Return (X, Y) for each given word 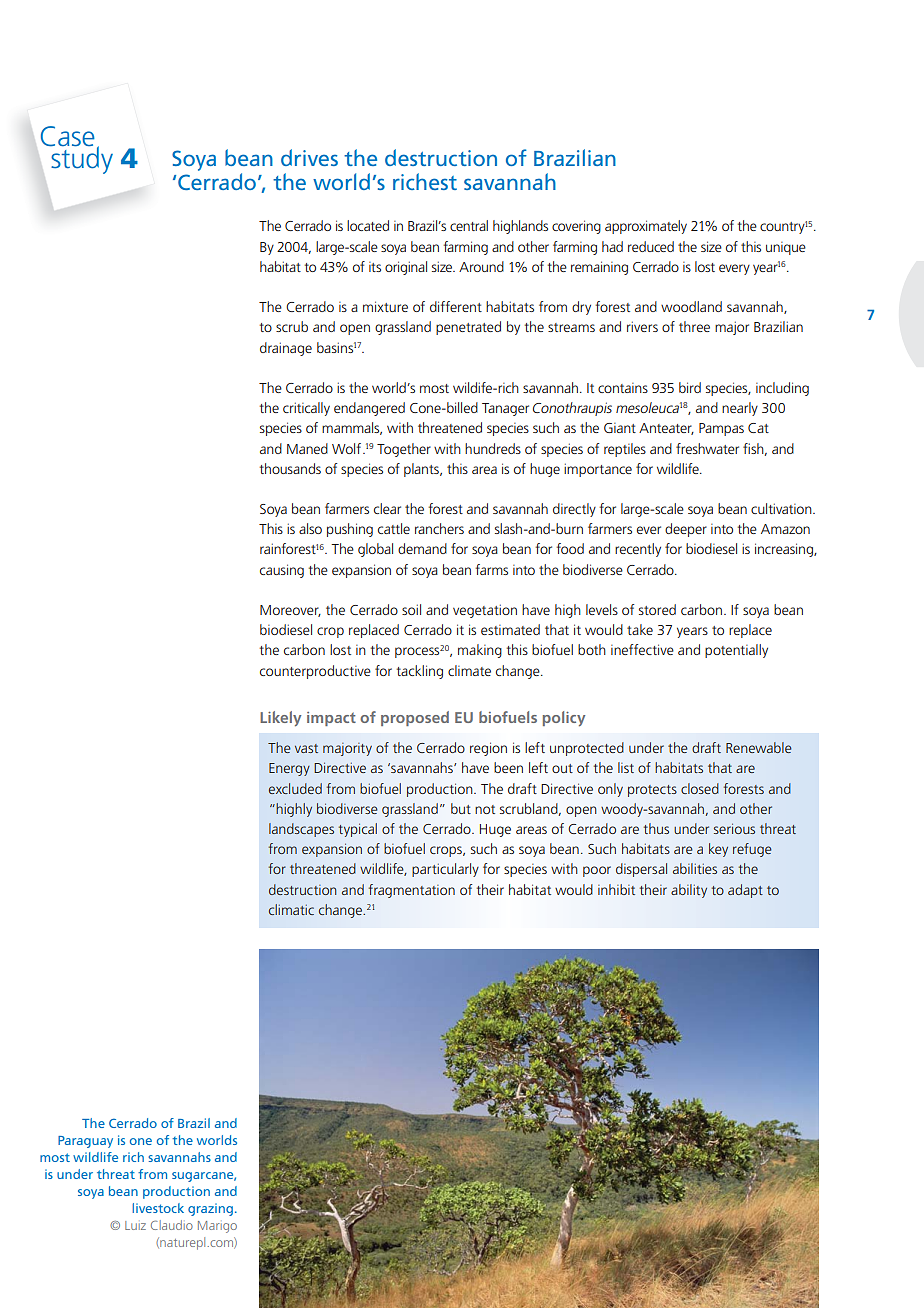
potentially (736, 651)
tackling (420, 672)
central (469, 225)
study (81, 158)
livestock (158, 1208)
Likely (280, 718)
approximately (646, 227)
